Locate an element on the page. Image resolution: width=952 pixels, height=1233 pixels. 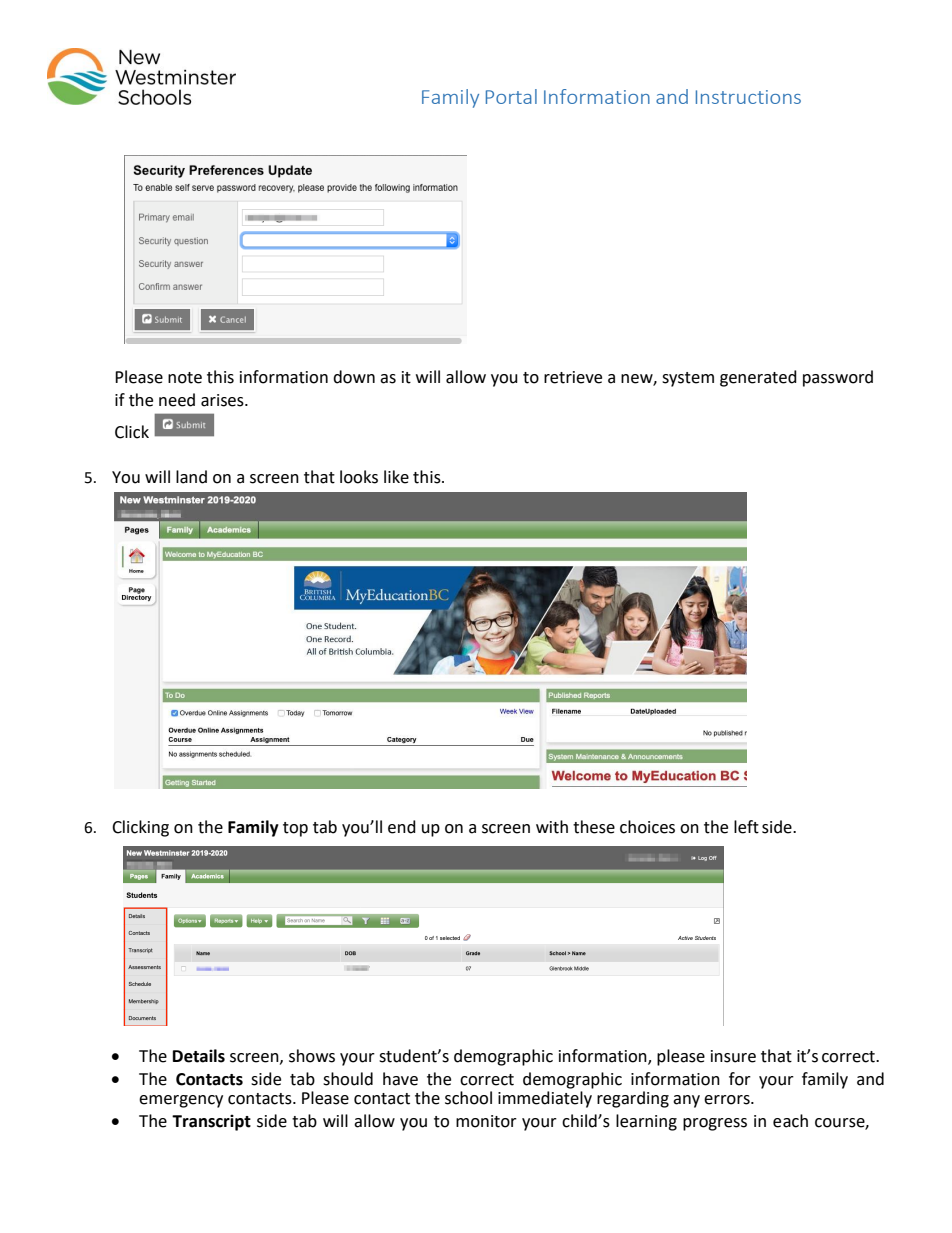
Transcript is located at coordinates (211, 1122).
